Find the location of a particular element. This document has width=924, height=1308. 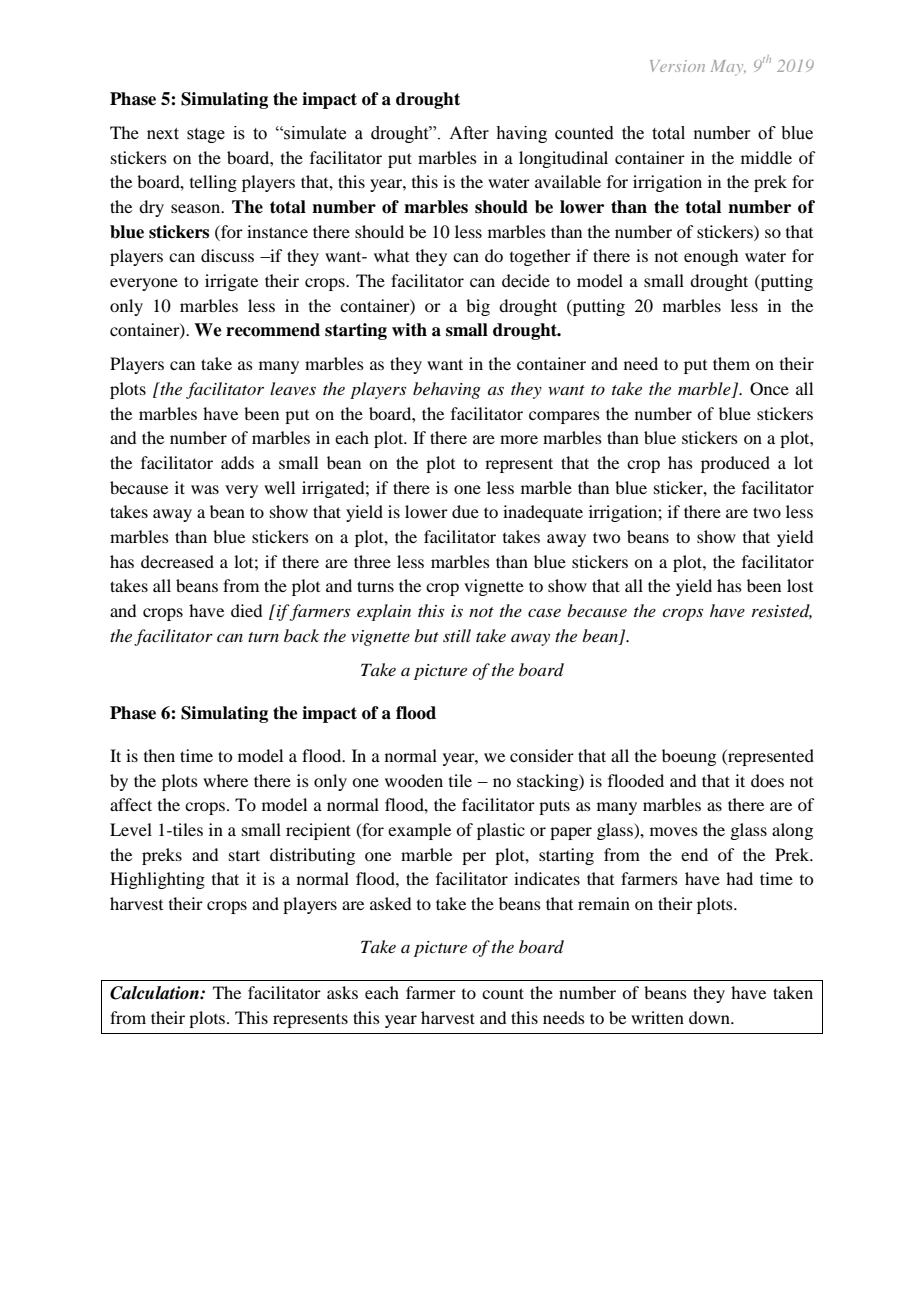

stage is located at coordinates (206, 135).
